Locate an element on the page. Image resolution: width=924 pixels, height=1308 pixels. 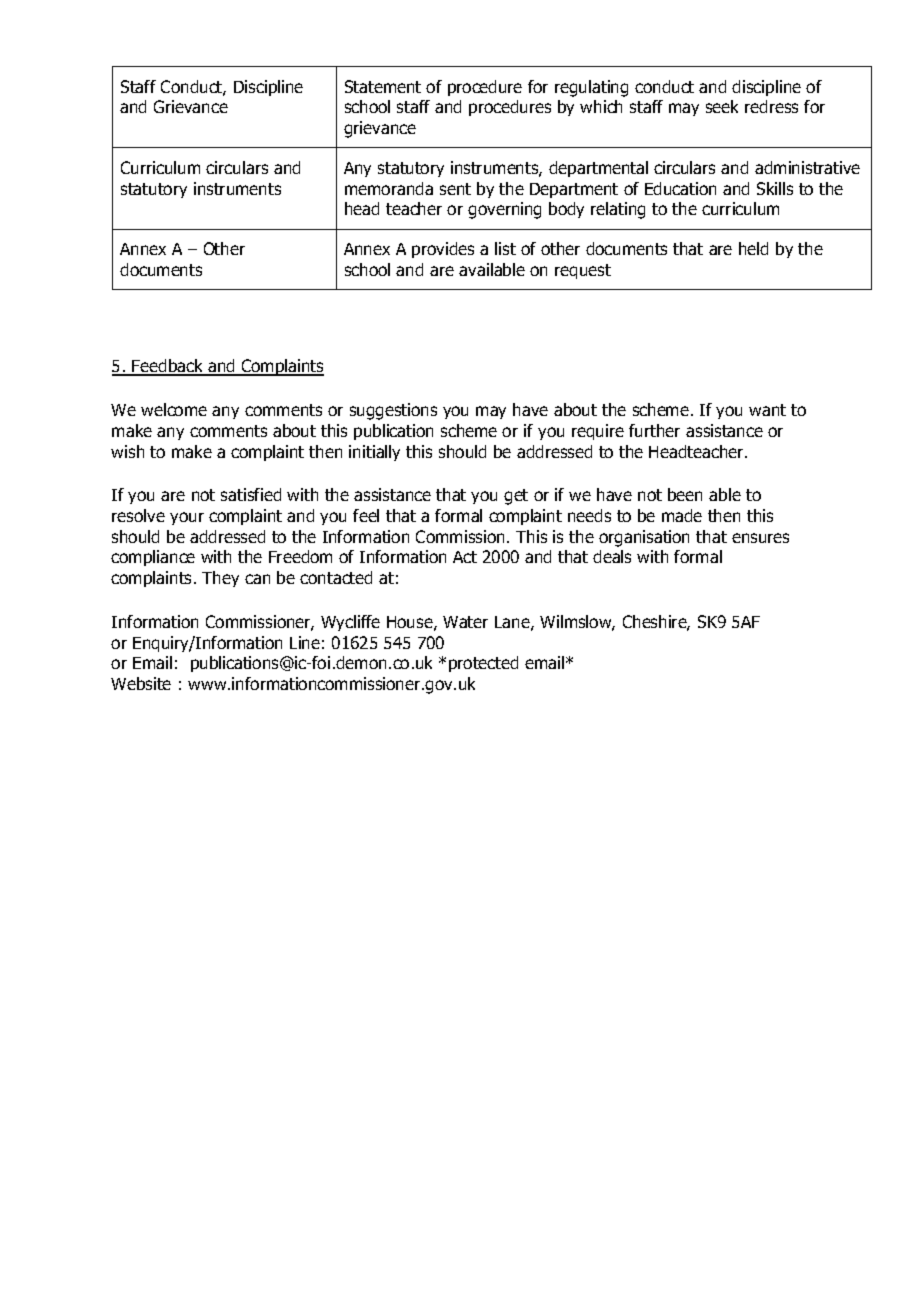
held is located at coordinates (753, 248).
